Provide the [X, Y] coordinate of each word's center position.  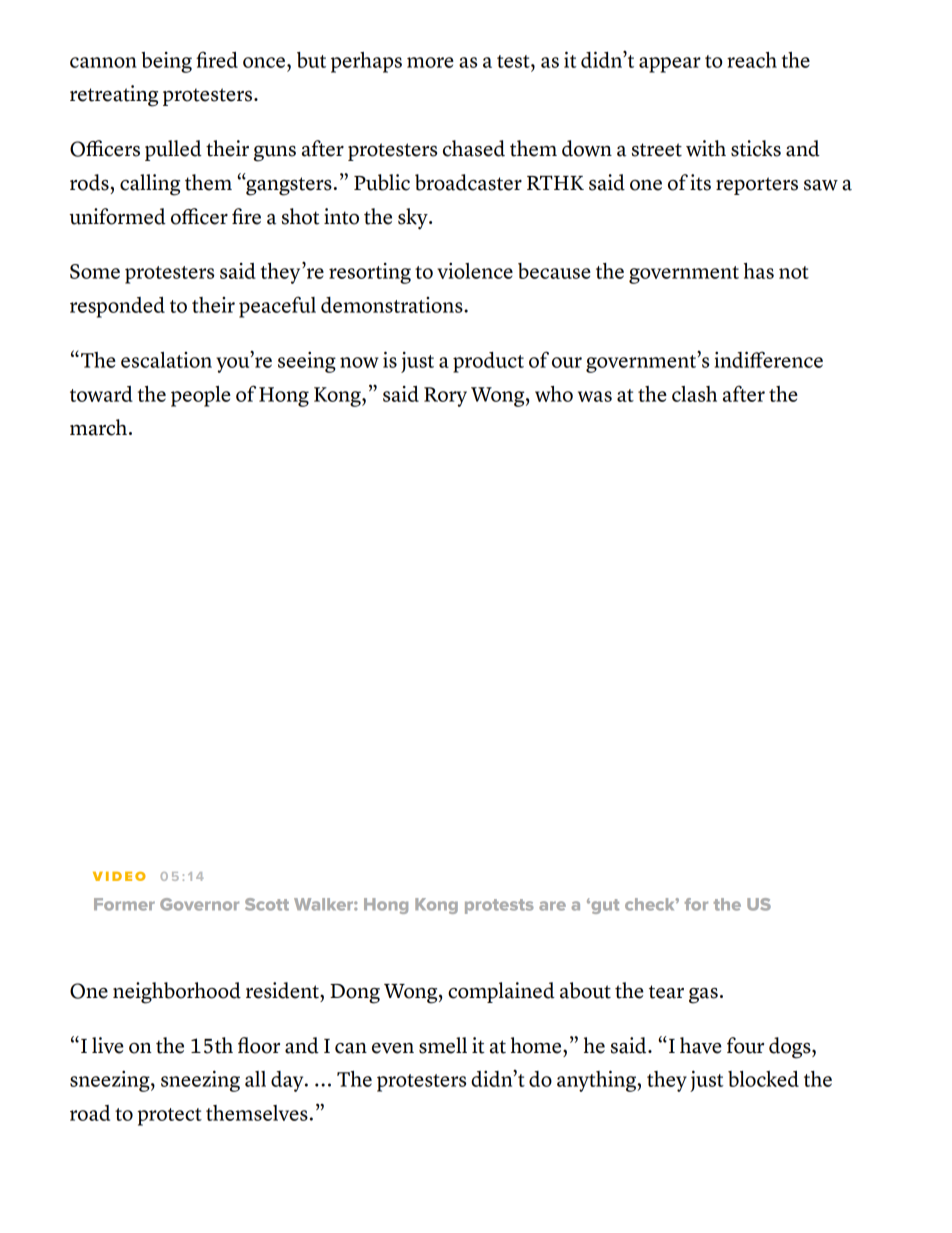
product [488, 362]
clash [694, 394]
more [430, 62]
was [595, 396]
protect [170, 1117]
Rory [445, 397]
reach [752, 60]
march [98, 427]
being [166, 62]
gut [604, 906]
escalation [166, 360]
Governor [199, 904]
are [552, 906]
